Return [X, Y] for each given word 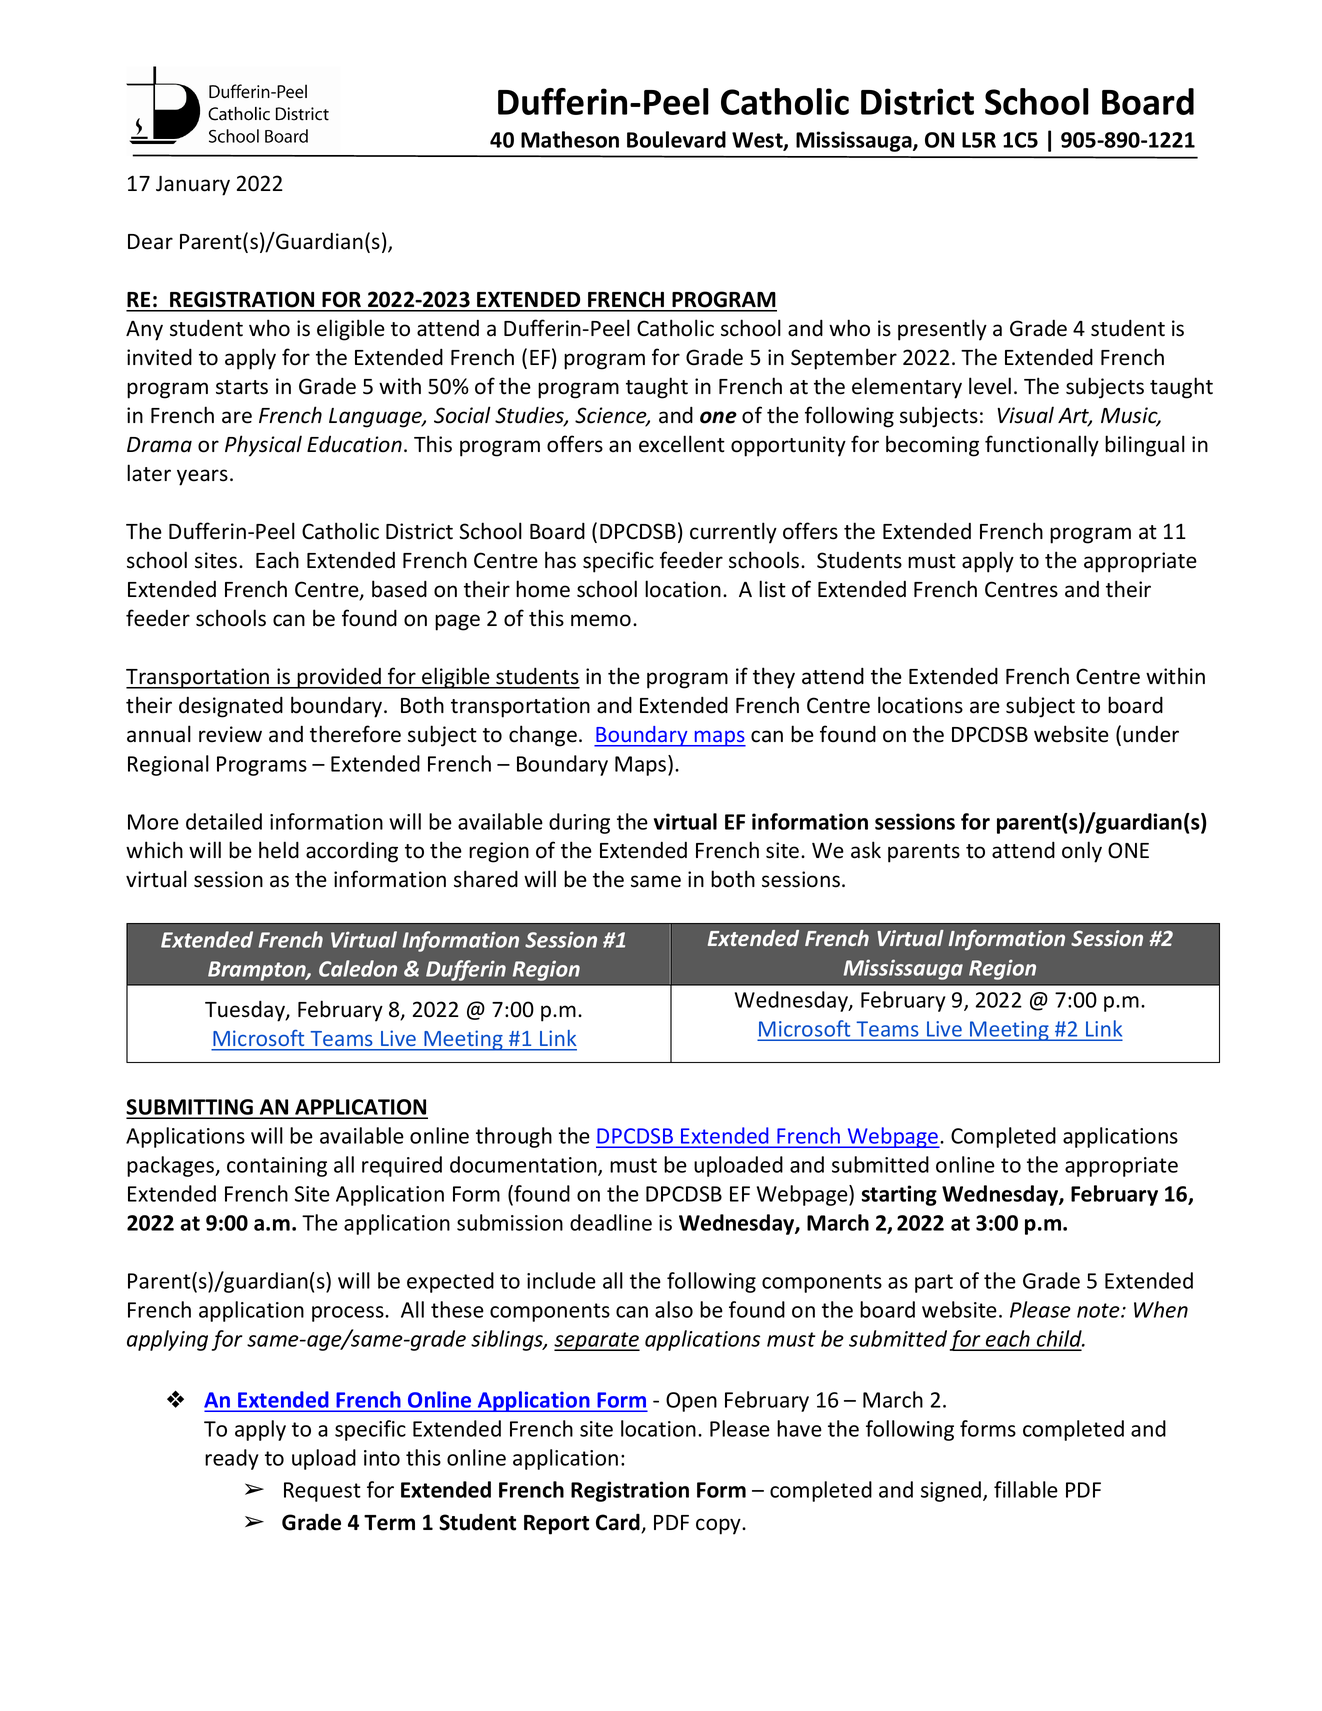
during [579, 823]
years [202, 477]
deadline [611, 1222]
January [193, 186]
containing [277, 1167]
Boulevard [676, 139]
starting [899, 1195]
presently [942, 330]
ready [232, 1459]
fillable [1026, 1489]
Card [619, 1523]
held [279, 850]
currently [733, 533]
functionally [1042, 446]
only [1082, 852]
